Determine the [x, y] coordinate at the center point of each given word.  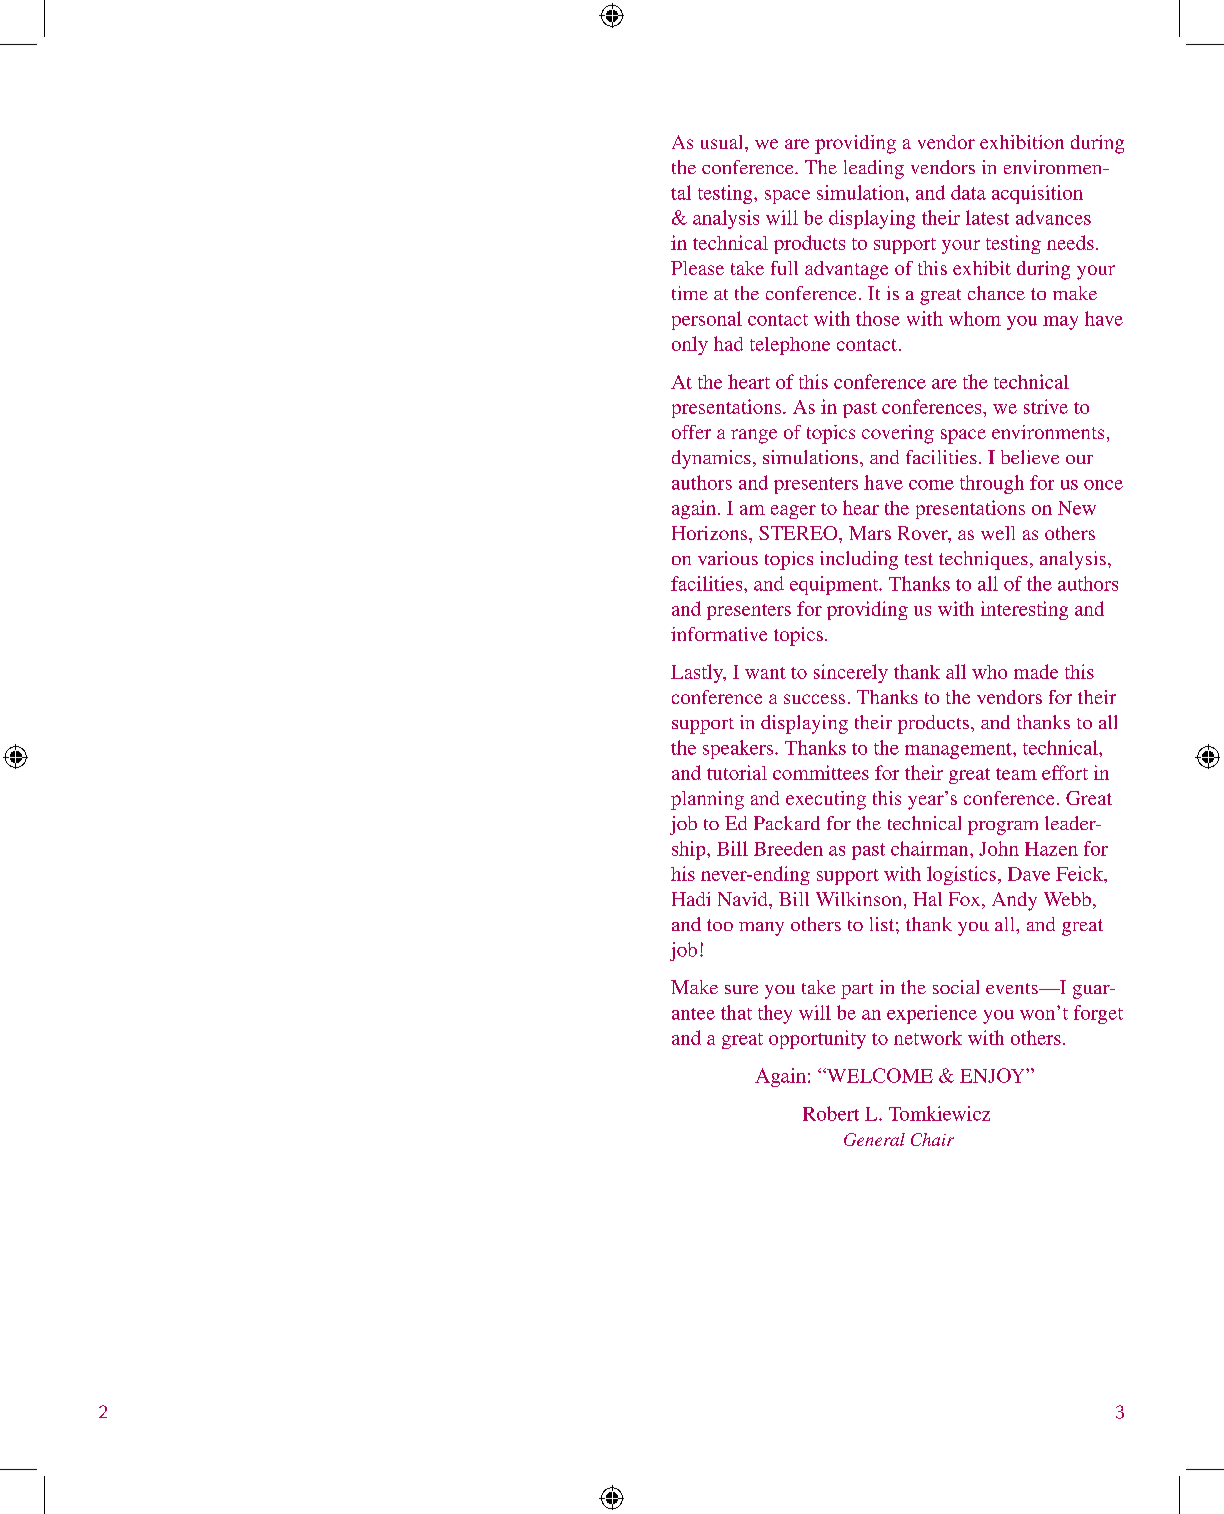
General [874, 1139]
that [736, 1012]
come [931, 485]
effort [1065, 772]
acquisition [1037, 194]
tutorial [737, 772]
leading [874, 169]
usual [723, 142]
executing [826, 800]
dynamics [711, 459]
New [1077, 508]
